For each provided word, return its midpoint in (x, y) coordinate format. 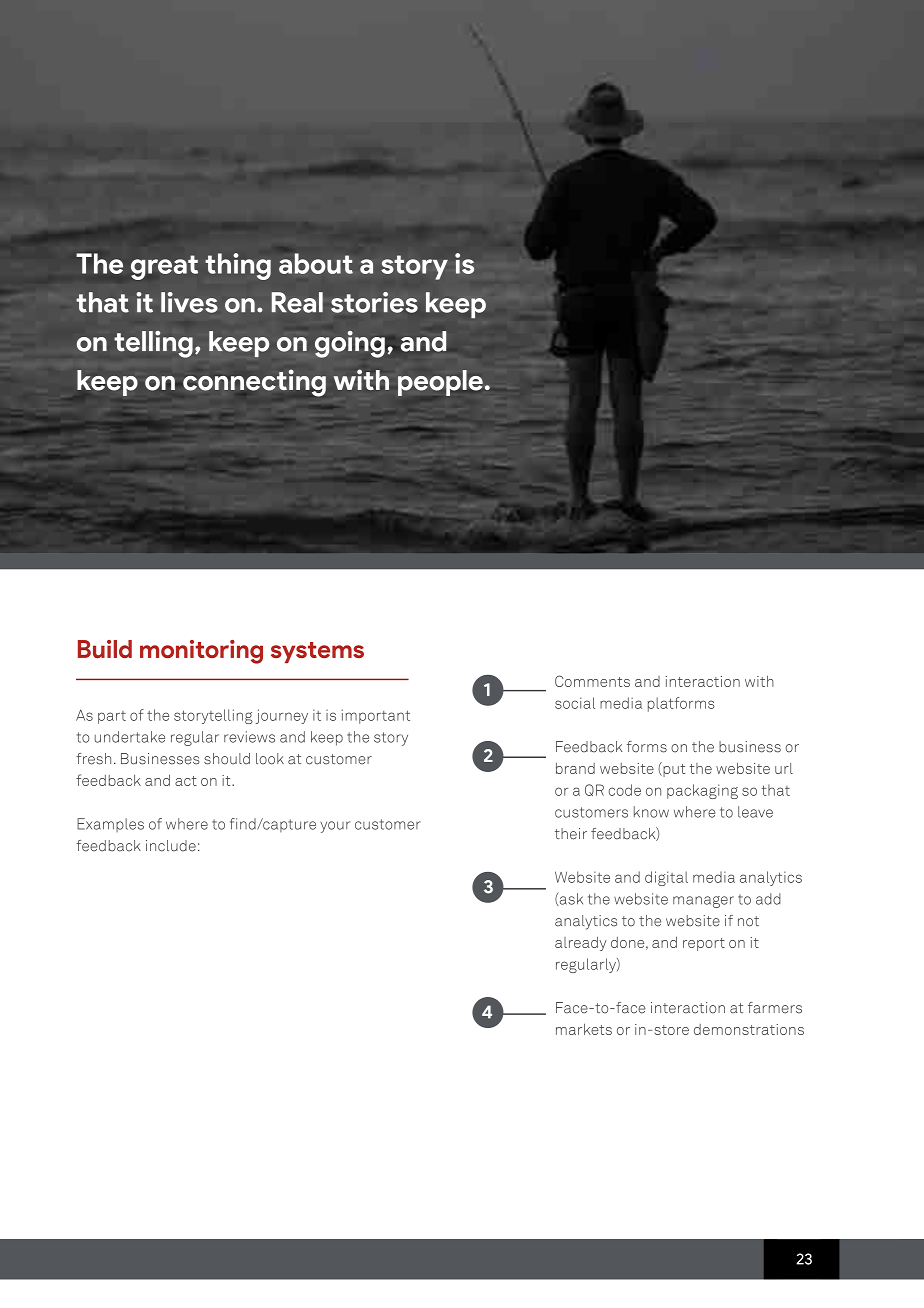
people (440, 383)
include (171, 846)
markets (584, 1029)
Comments (592, 681)
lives (189, 302)
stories (374, 302)
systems (317, 652)
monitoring (201, 652)
